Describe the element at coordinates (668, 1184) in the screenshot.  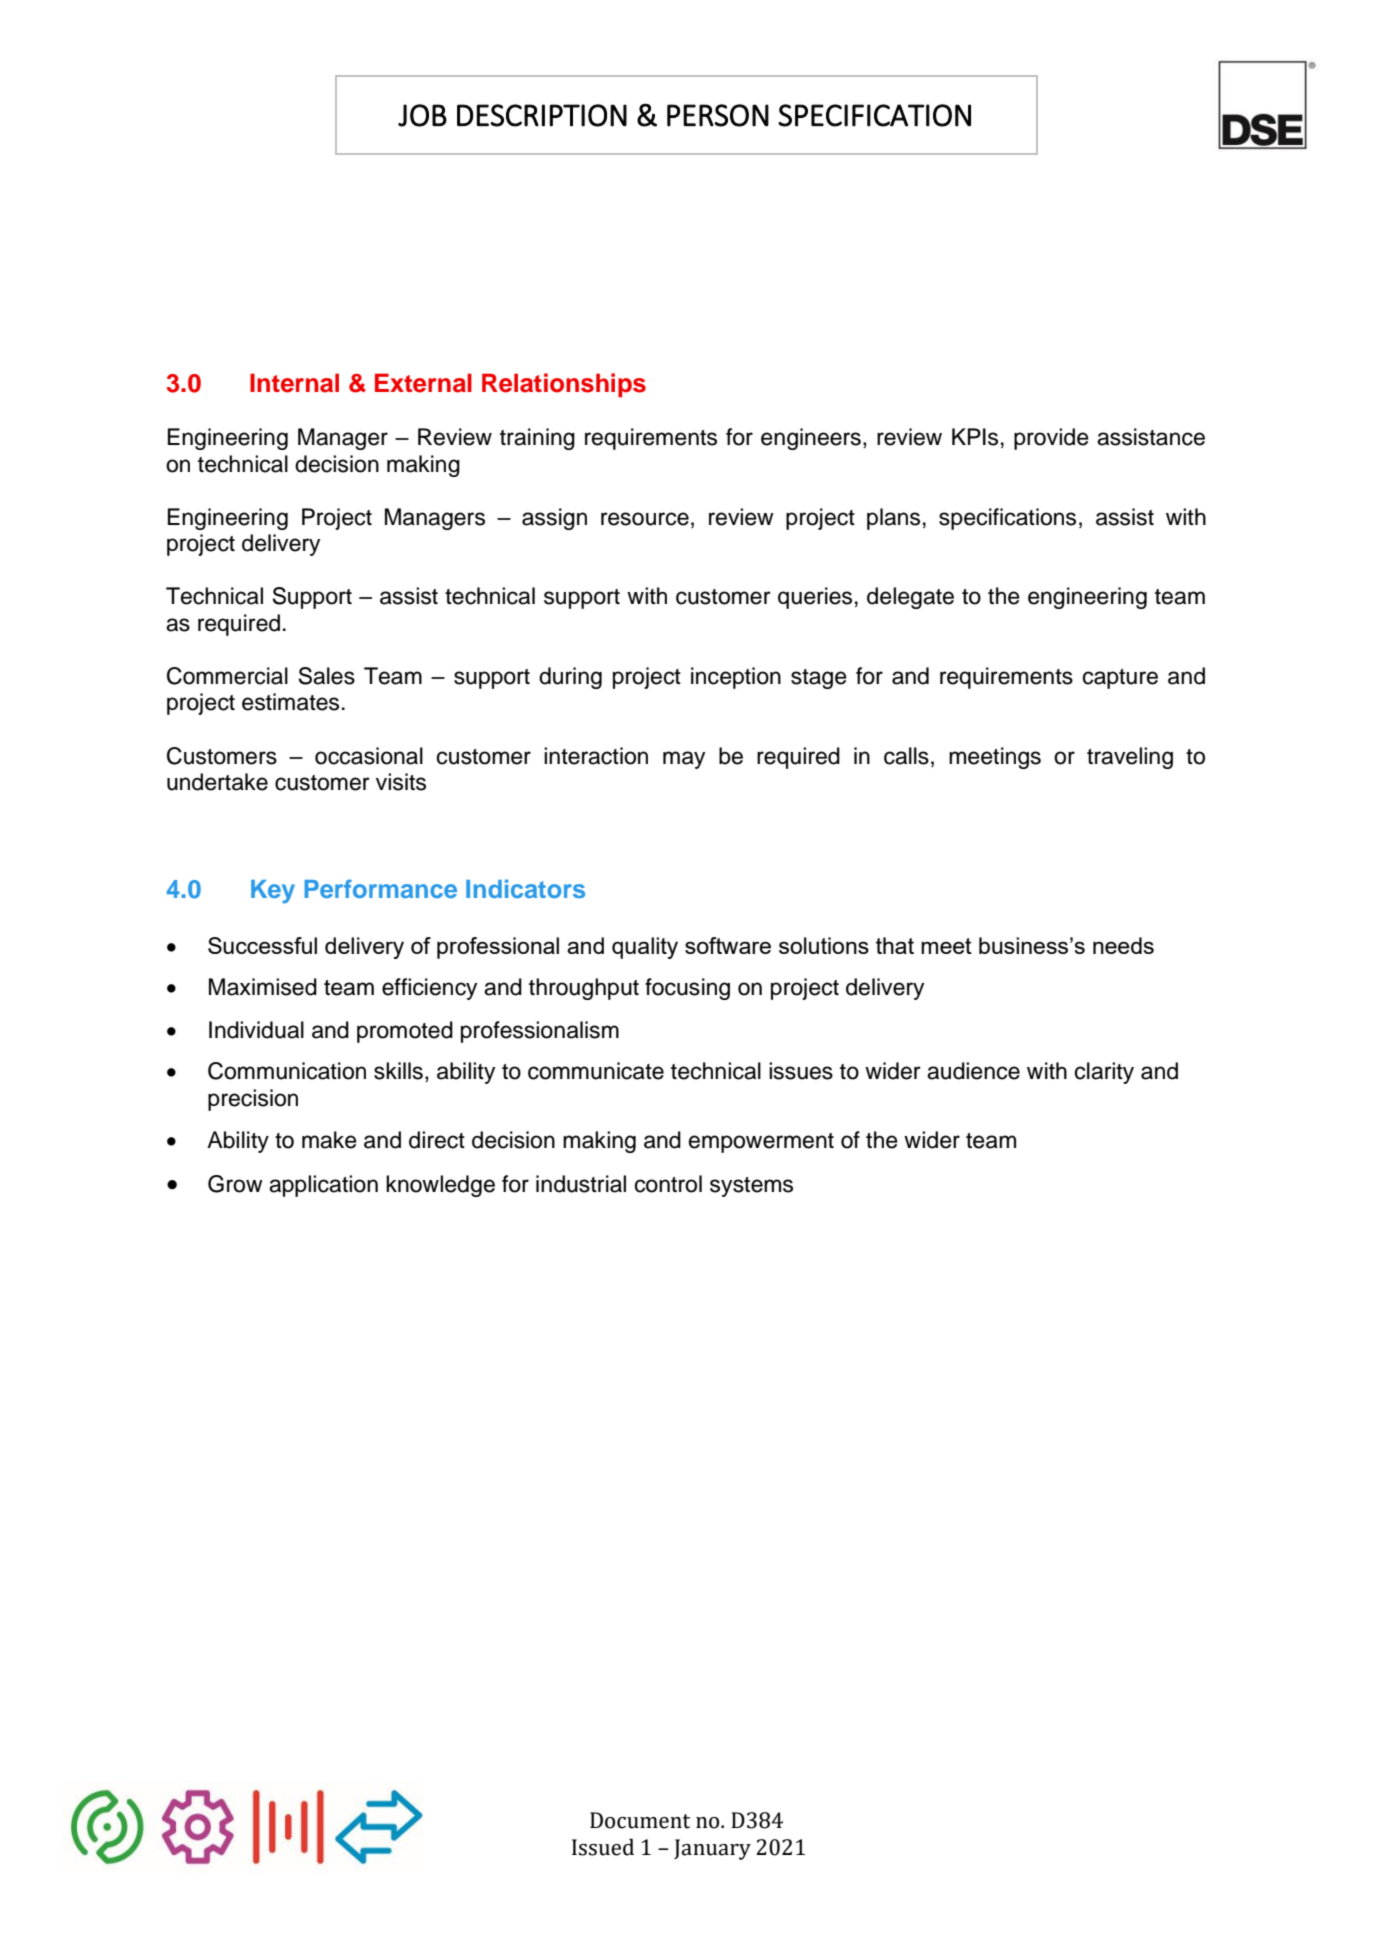
I see `control` at that location.
